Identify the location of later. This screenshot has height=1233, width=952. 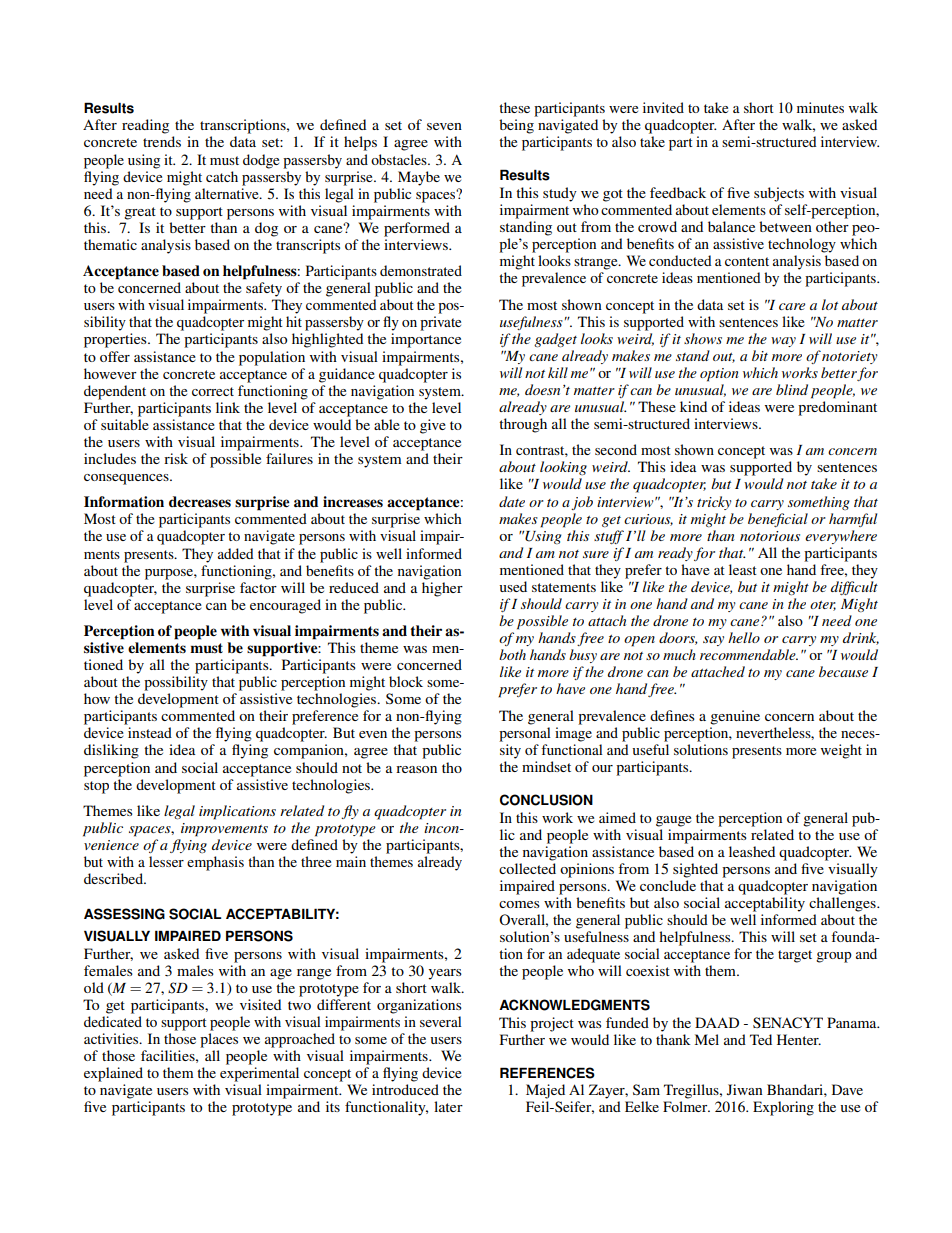
(448, 1106).
